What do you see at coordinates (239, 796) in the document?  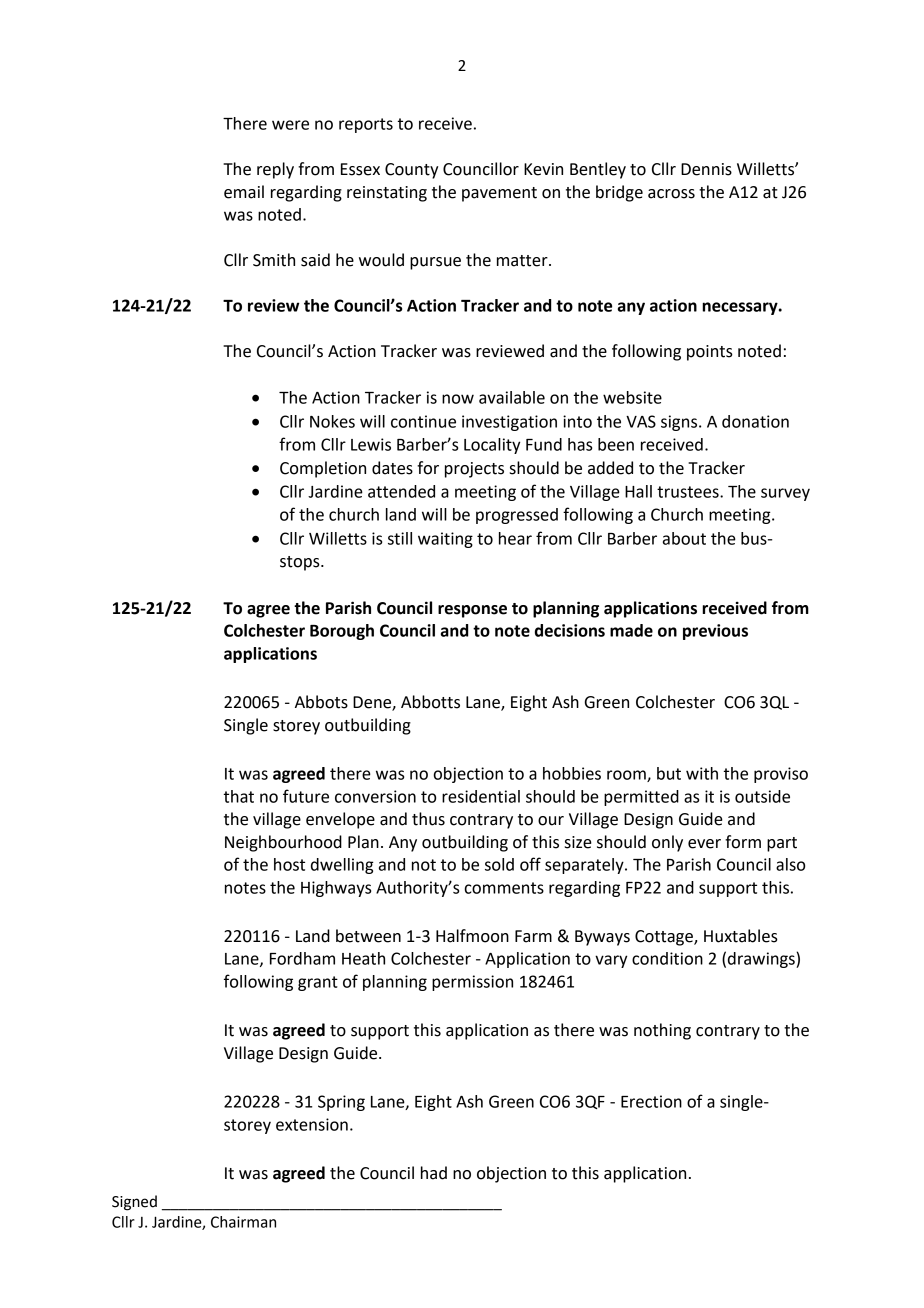 I see `that` at bounding box center [239, 796].
